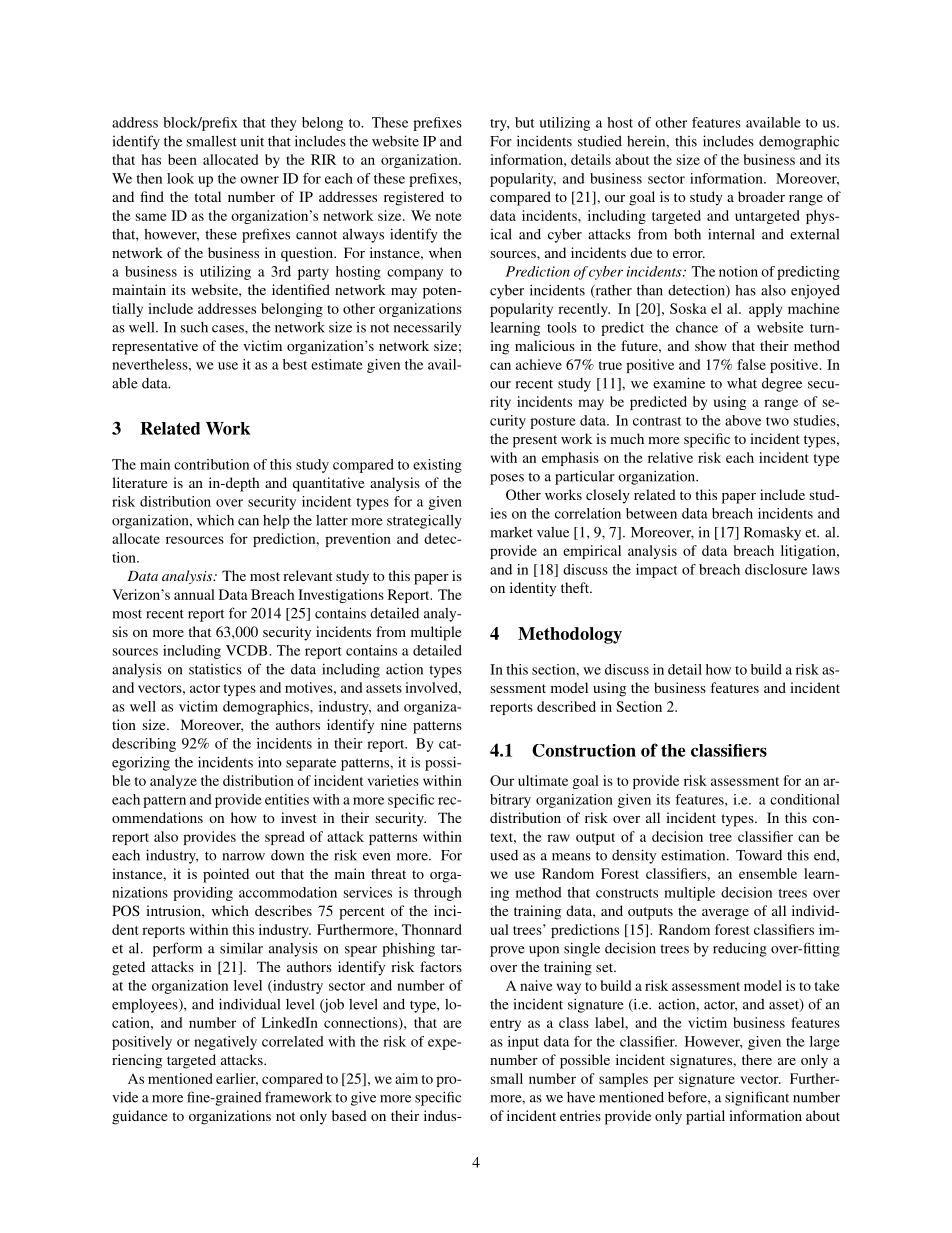  What do you see at coordinates (139, 482) in the screenshot?
I see `literature` at bounding box center [139, 482].
